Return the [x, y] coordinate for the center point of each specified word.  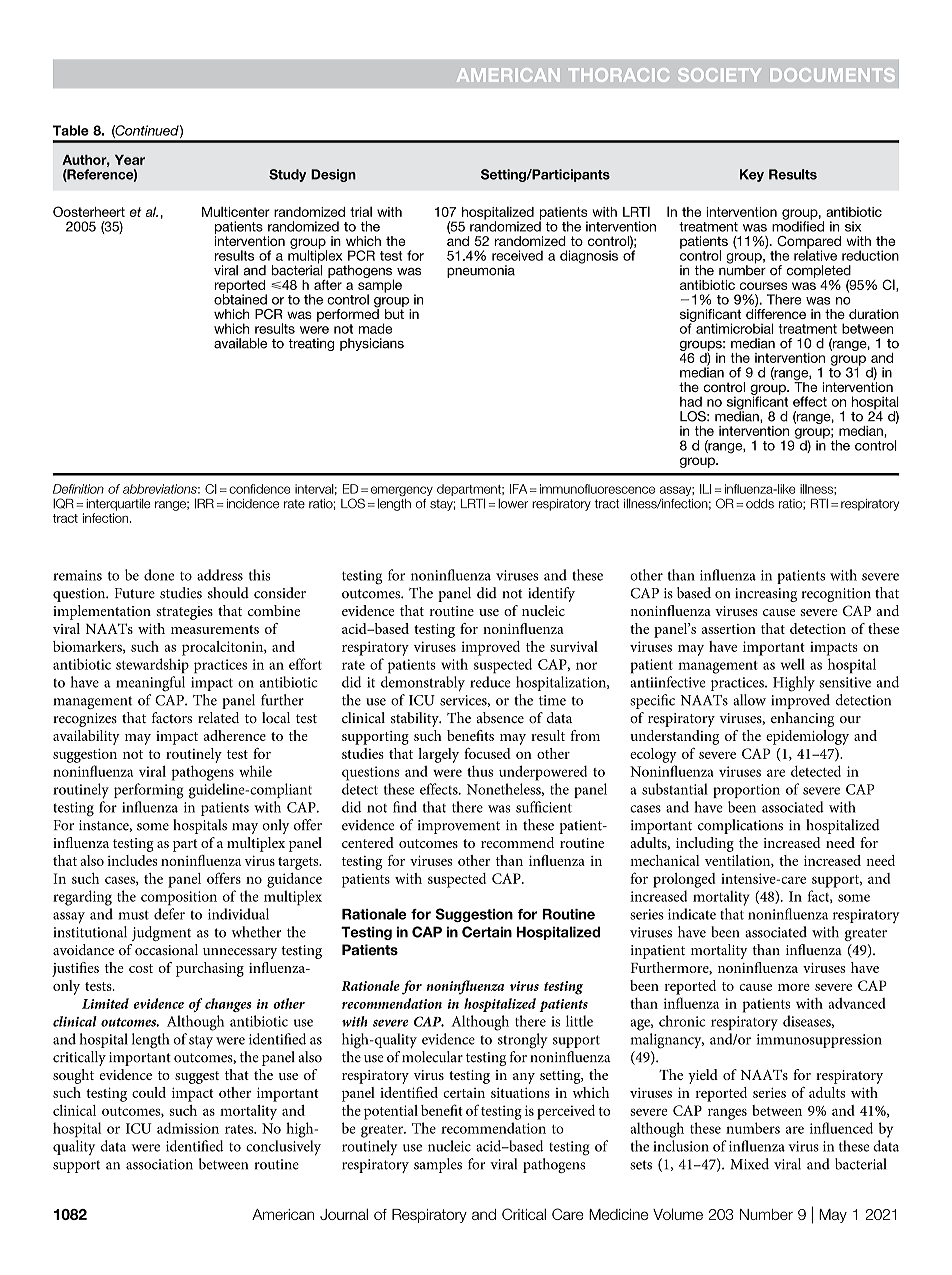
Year [130, 160]
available [240, 343]
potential [391, 1112]
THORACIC [619, 75]
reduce [490, 682]
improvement [459, 827]
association [159, 1164]
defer [169, 914]
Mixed [749, 1164]
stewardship [152, 665]
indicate [692, 914]
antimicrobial [733, 327]
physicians [372, 344]
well [793, 664]
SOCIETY [719, 75]
